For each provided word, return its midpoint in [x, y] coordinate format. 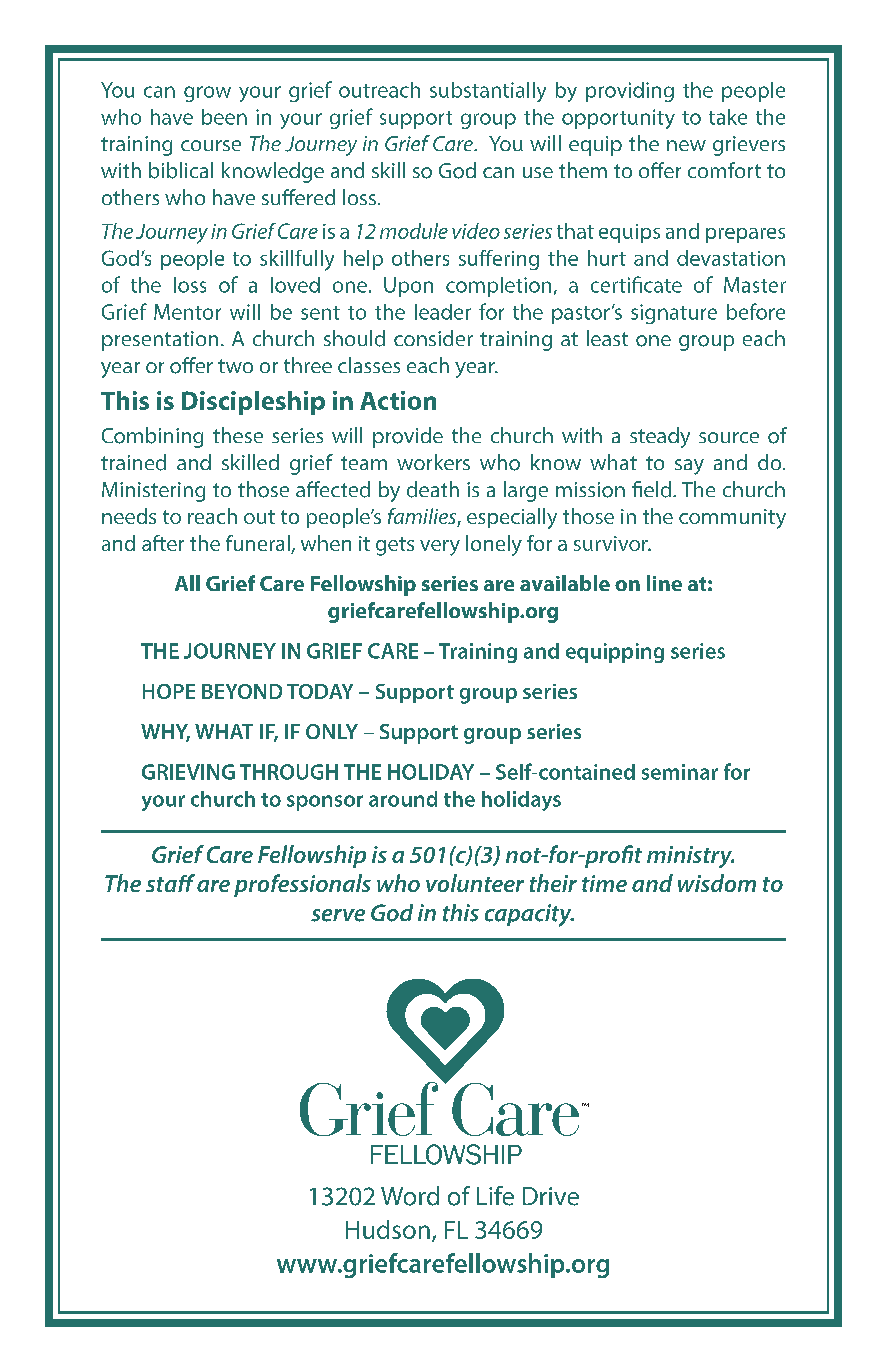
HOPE [169, 691]
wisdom [717, 883]
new [686, 145]
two [235, 366]
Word [410, 1196]
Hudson [388, 1229]
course [211, 145]
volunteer [475, 883]
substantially [488, 92]
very [440, 548]
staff [170, 883]
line [664, 583]
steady [660, 437]
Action [398, 400]
